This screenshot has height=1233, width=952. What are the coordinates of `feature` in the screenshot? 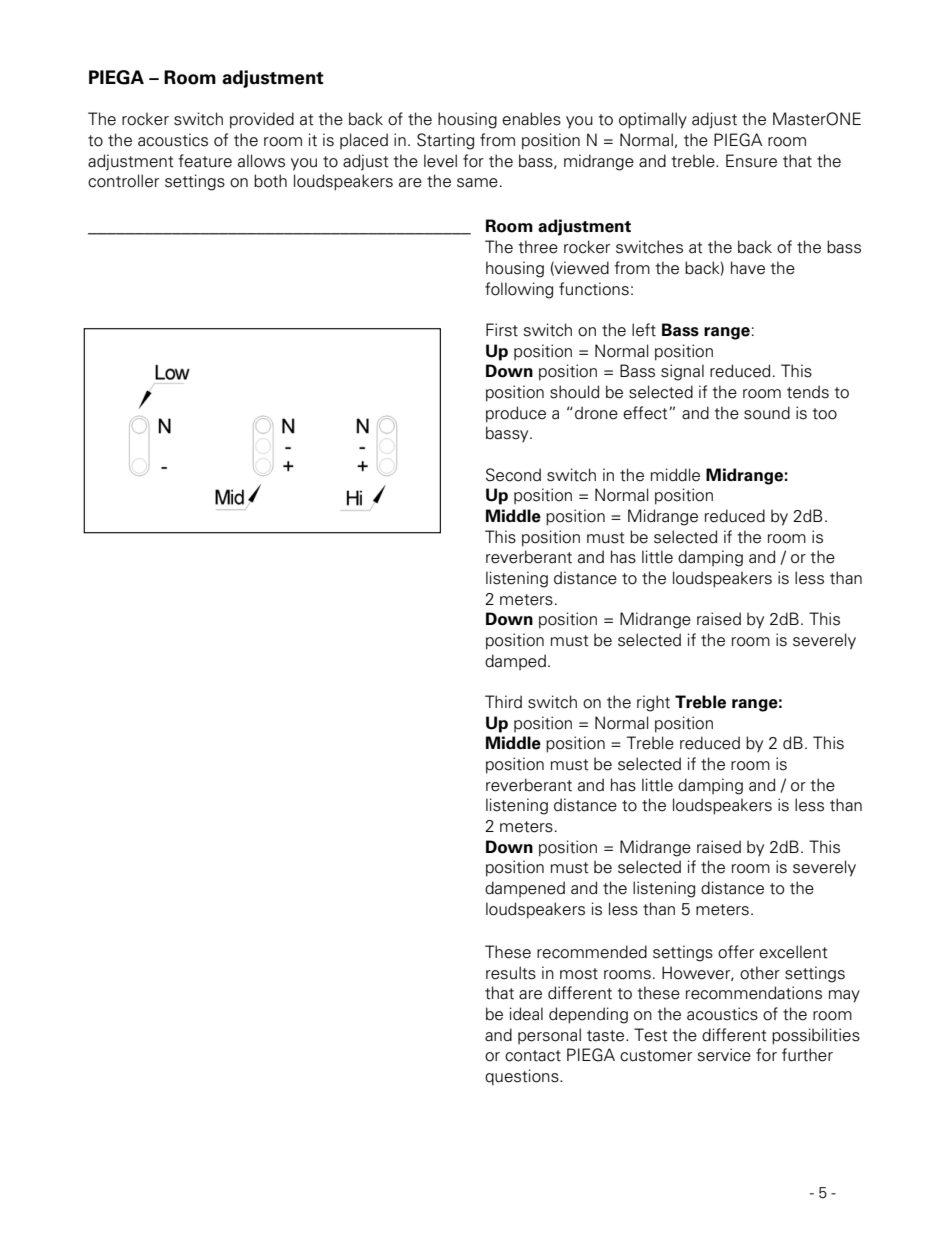 It's located at (205, 161).
